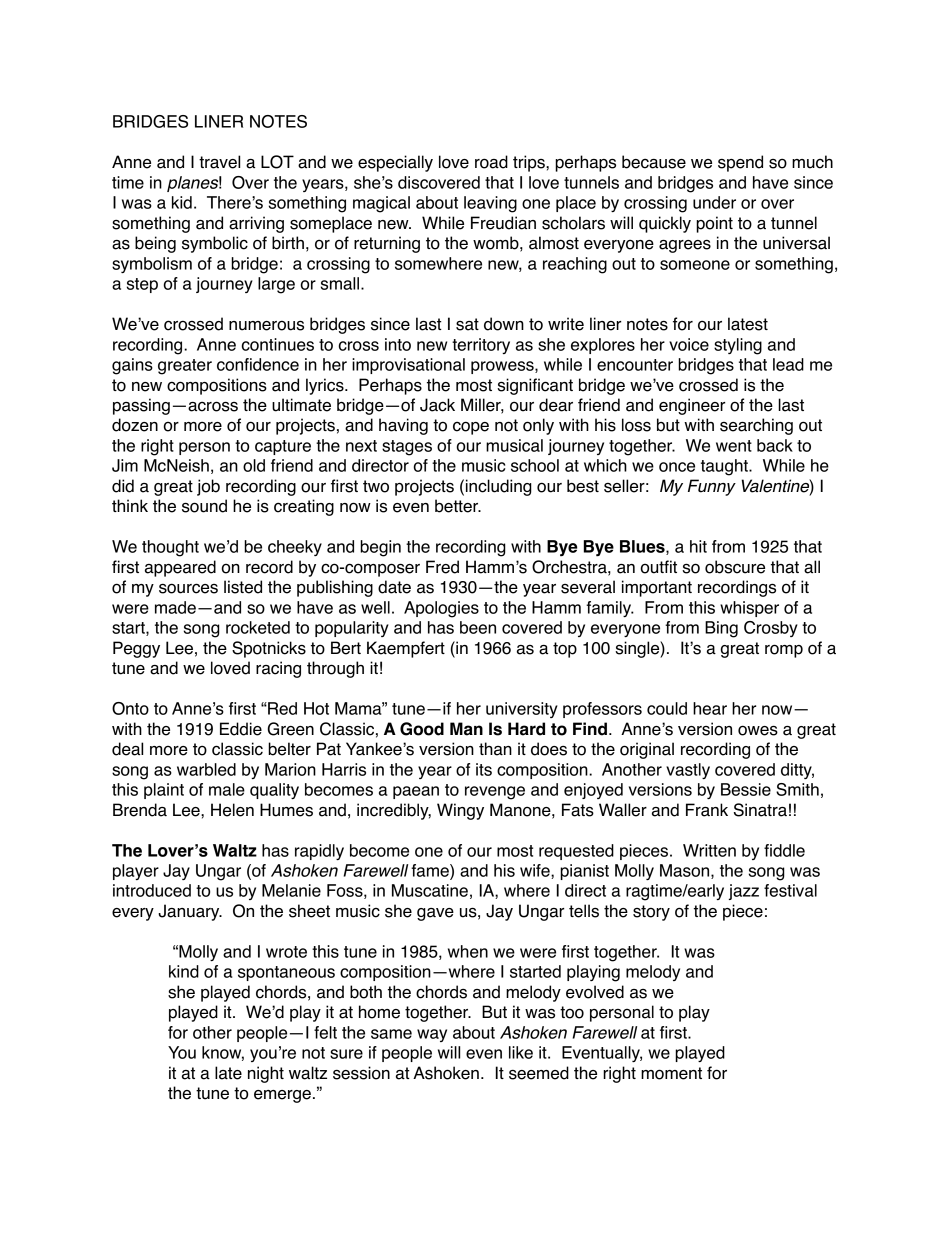  Describe the element at coordinates (490, 204) in the page. I see `leaving` at that location.
